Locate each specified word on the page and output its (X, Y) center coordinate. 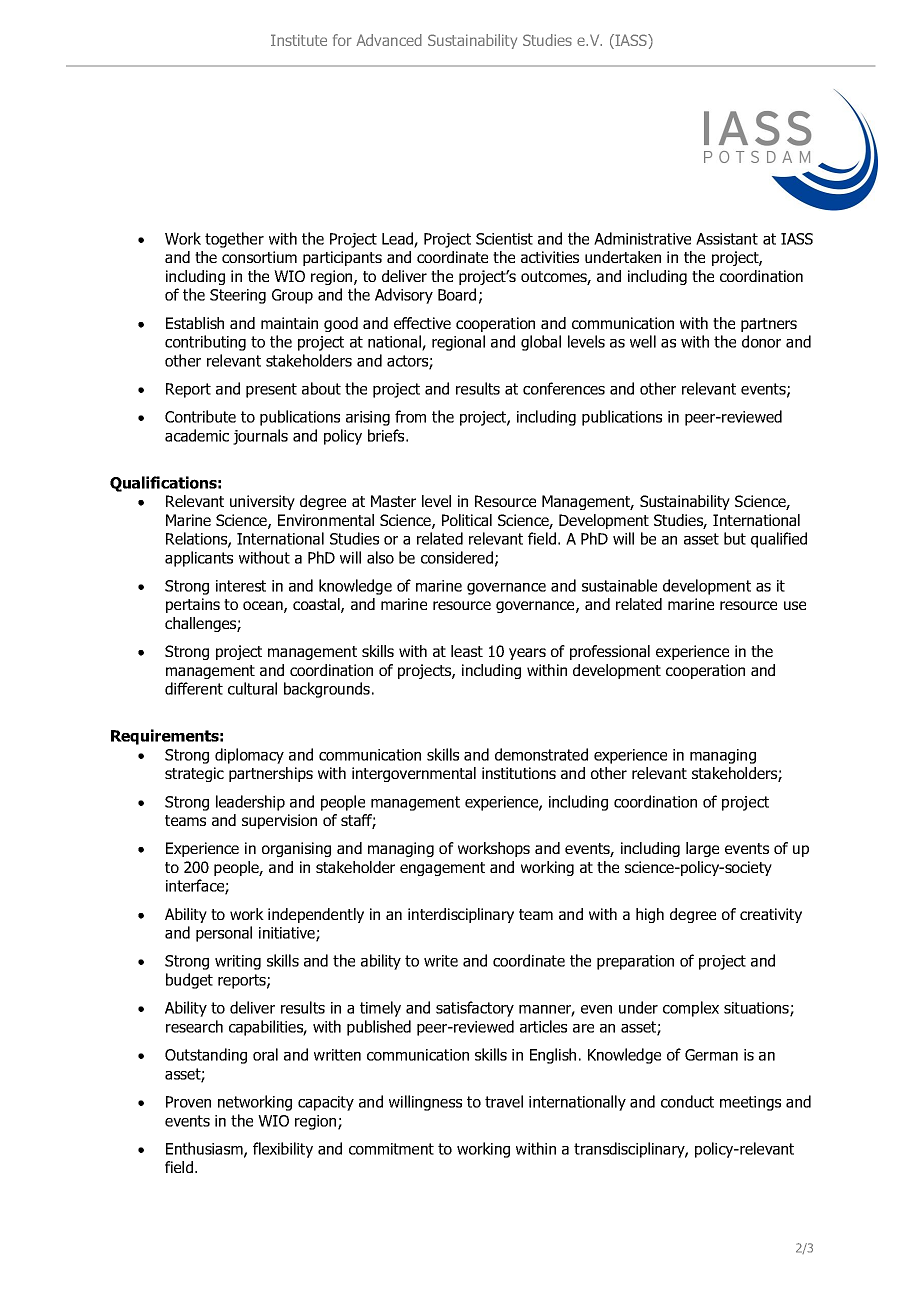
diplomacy (249, 756)
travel (504, 1101)
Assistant (727, 239)
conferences (564, 388)
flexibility (283, 1150)
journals (260, 437)
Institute (299, 40)
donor (761, 341)
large (702, 849)
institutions (519, 773)
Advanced (389, 40)
